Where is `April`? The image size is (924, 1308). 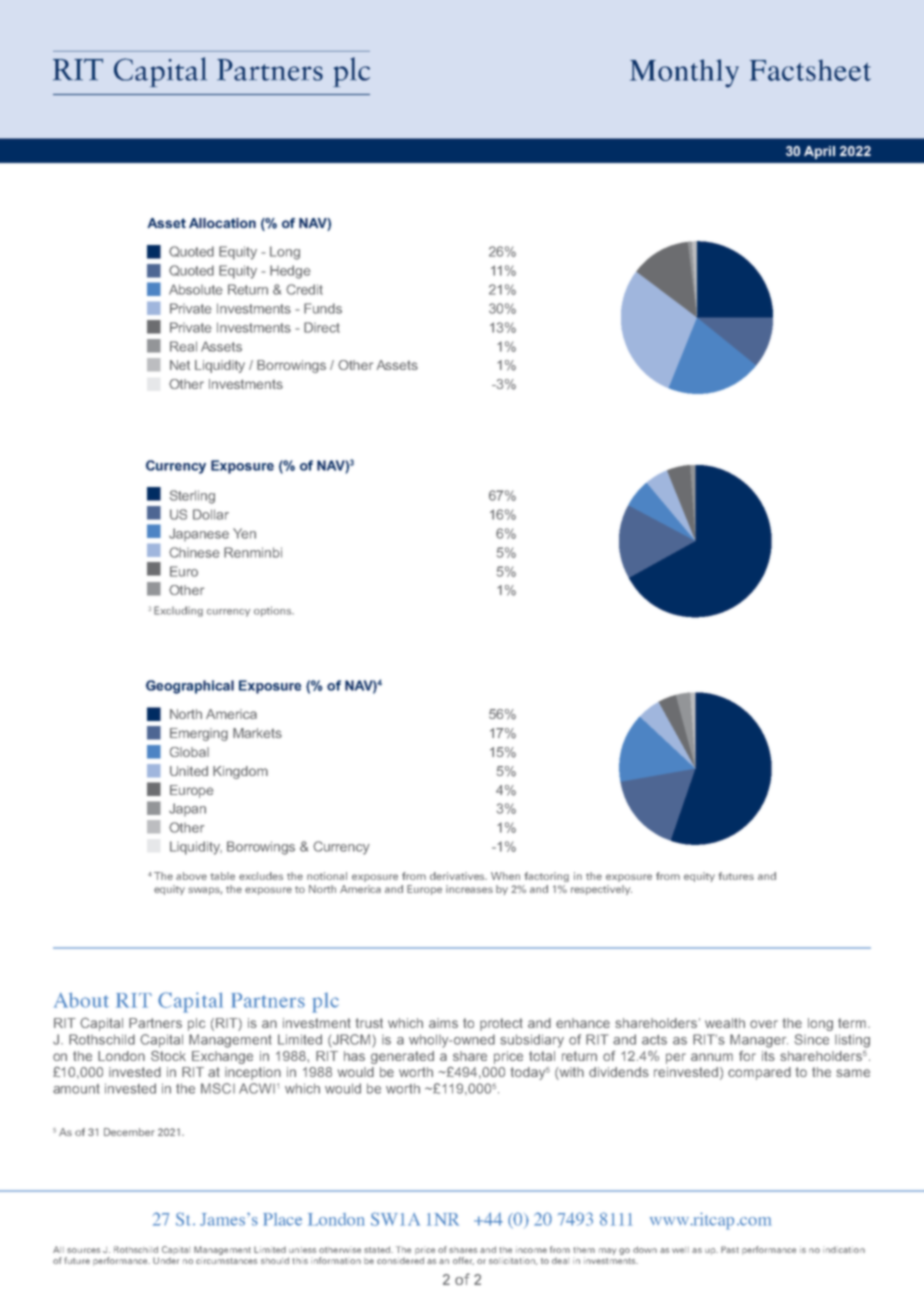 April is located at coordinates (819, 152).
